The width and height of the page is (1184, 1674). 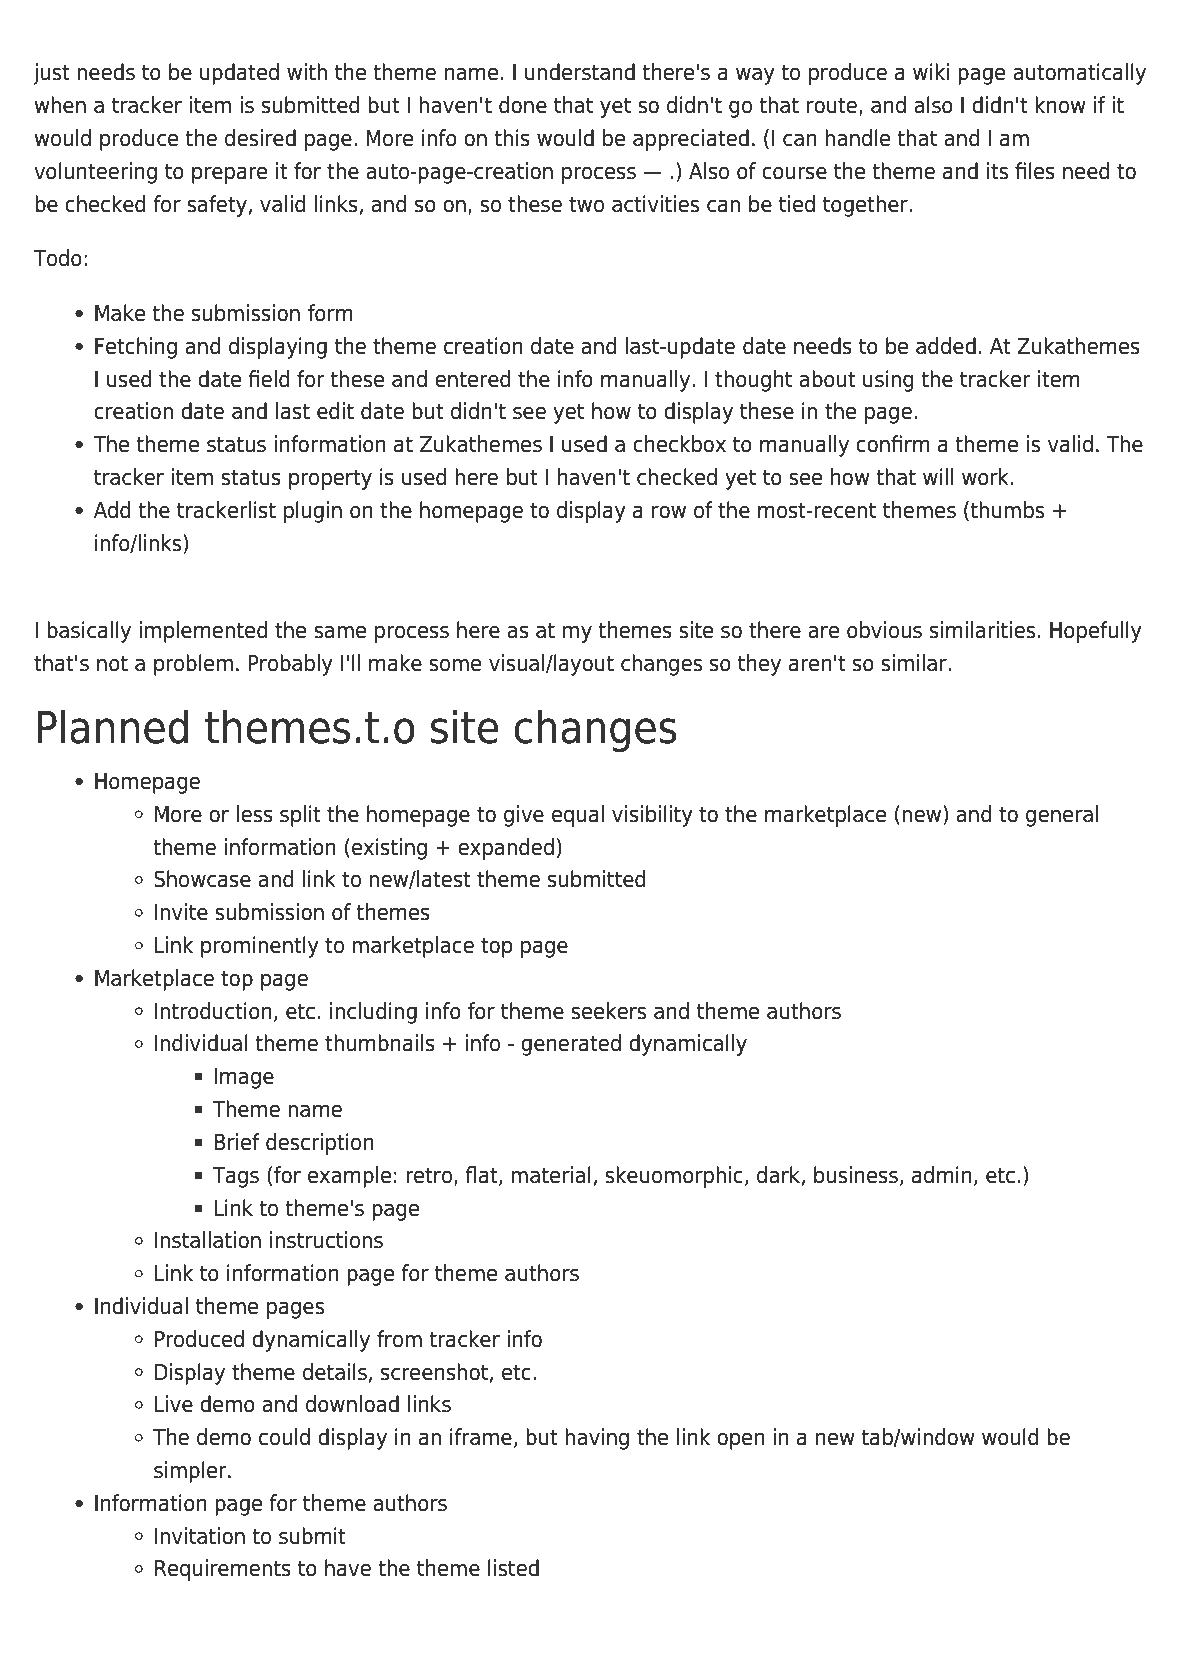 I want to click on equal, so click(x=578, y=816).
